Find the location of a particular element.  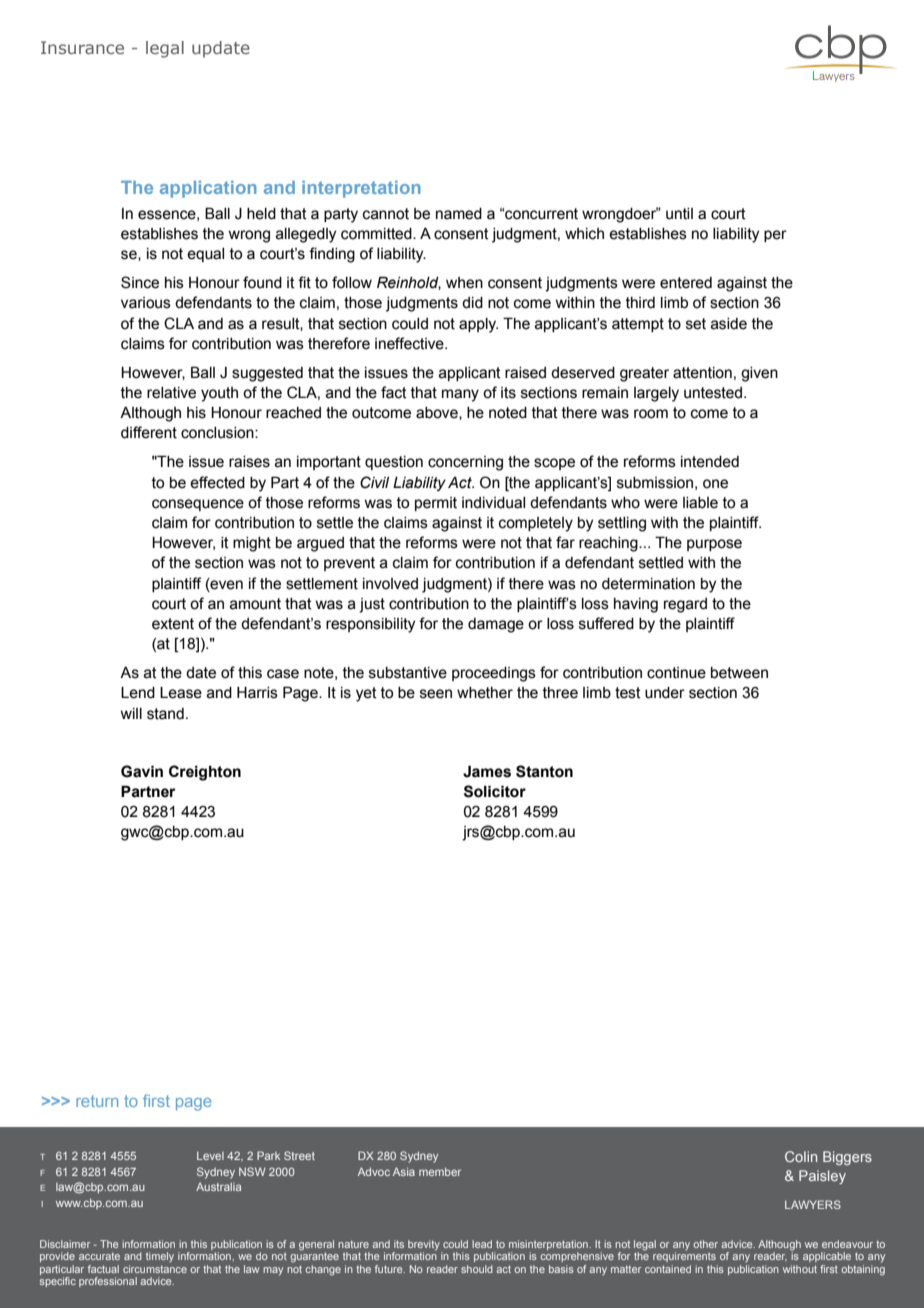

Insurance is located at coordinates (82, 47).
